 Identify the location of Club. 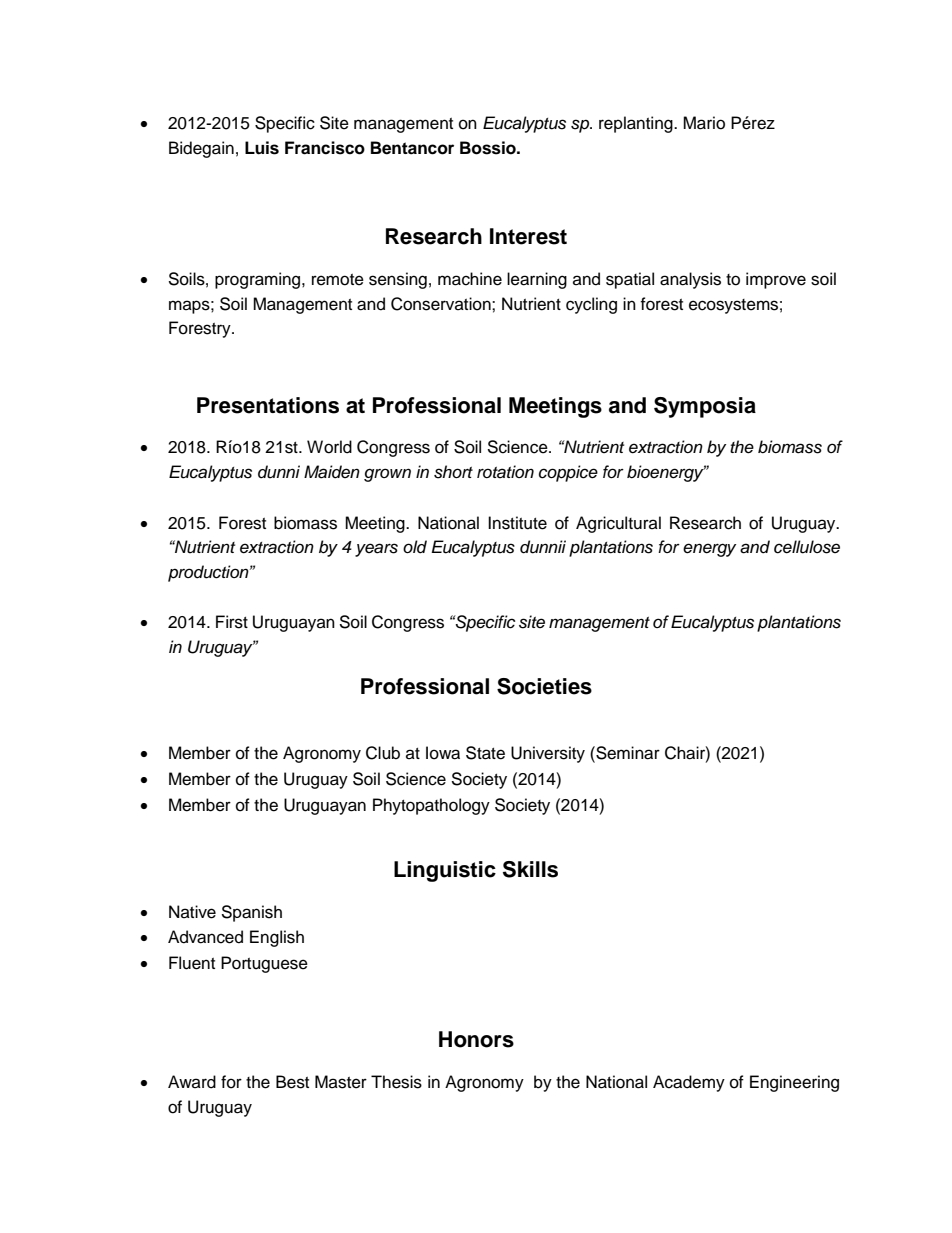
(383, 753).
